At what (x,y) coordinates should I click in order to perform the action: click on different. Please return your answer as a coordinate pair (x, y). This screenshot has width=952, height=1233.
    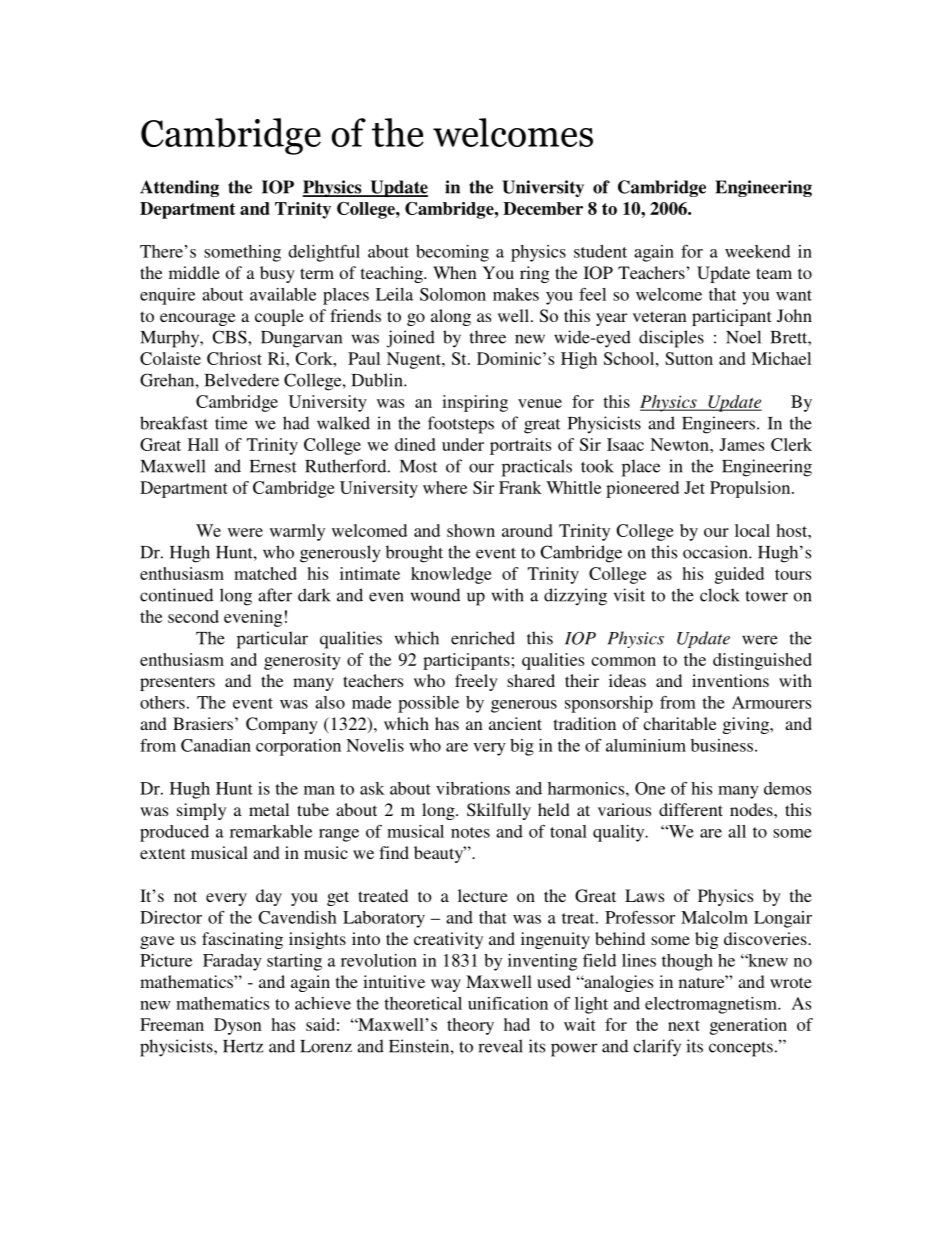
    Looking at the image, I should click on (691, 809).
